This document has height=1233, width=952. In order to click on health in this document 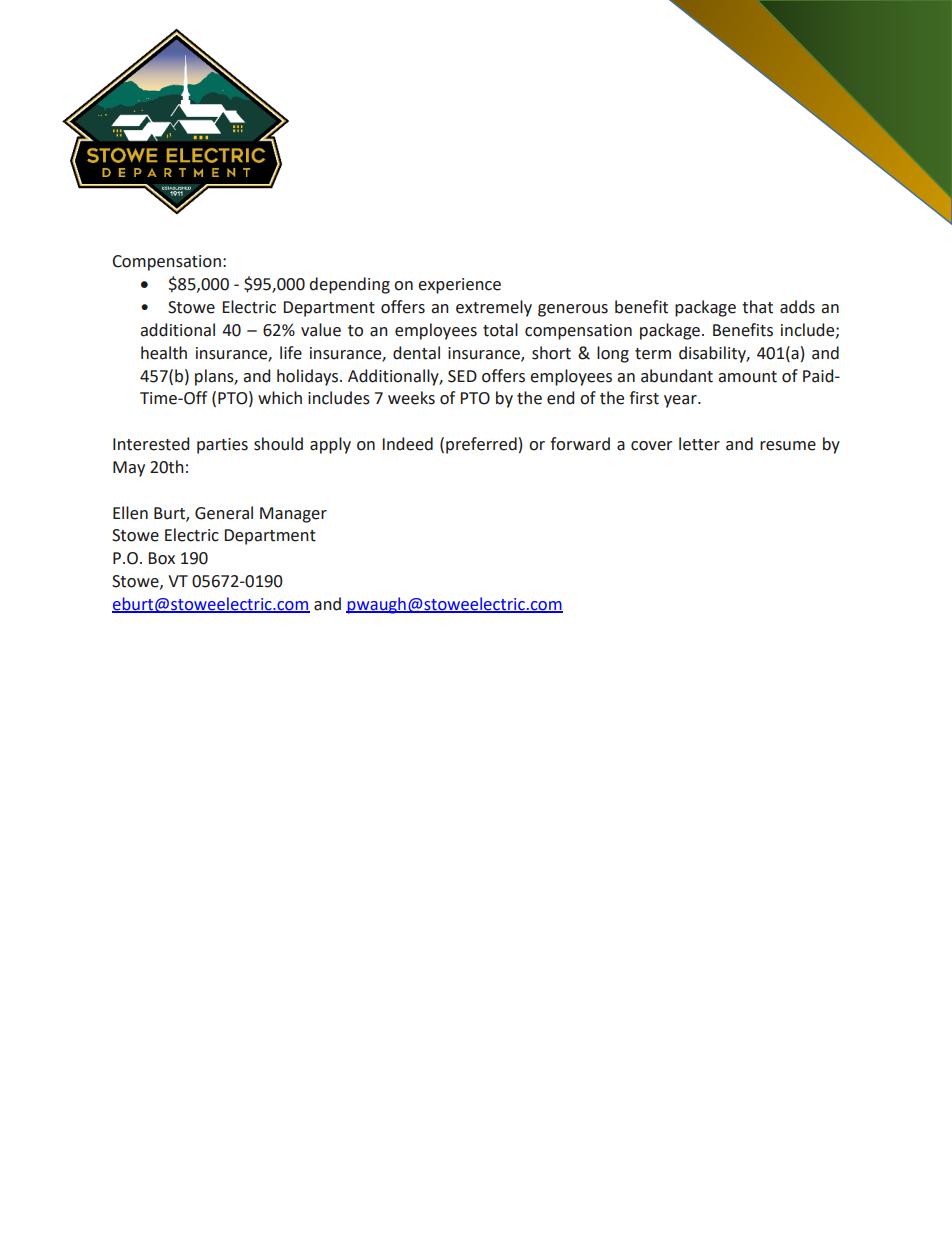, I will do `click(164, 353)`.
